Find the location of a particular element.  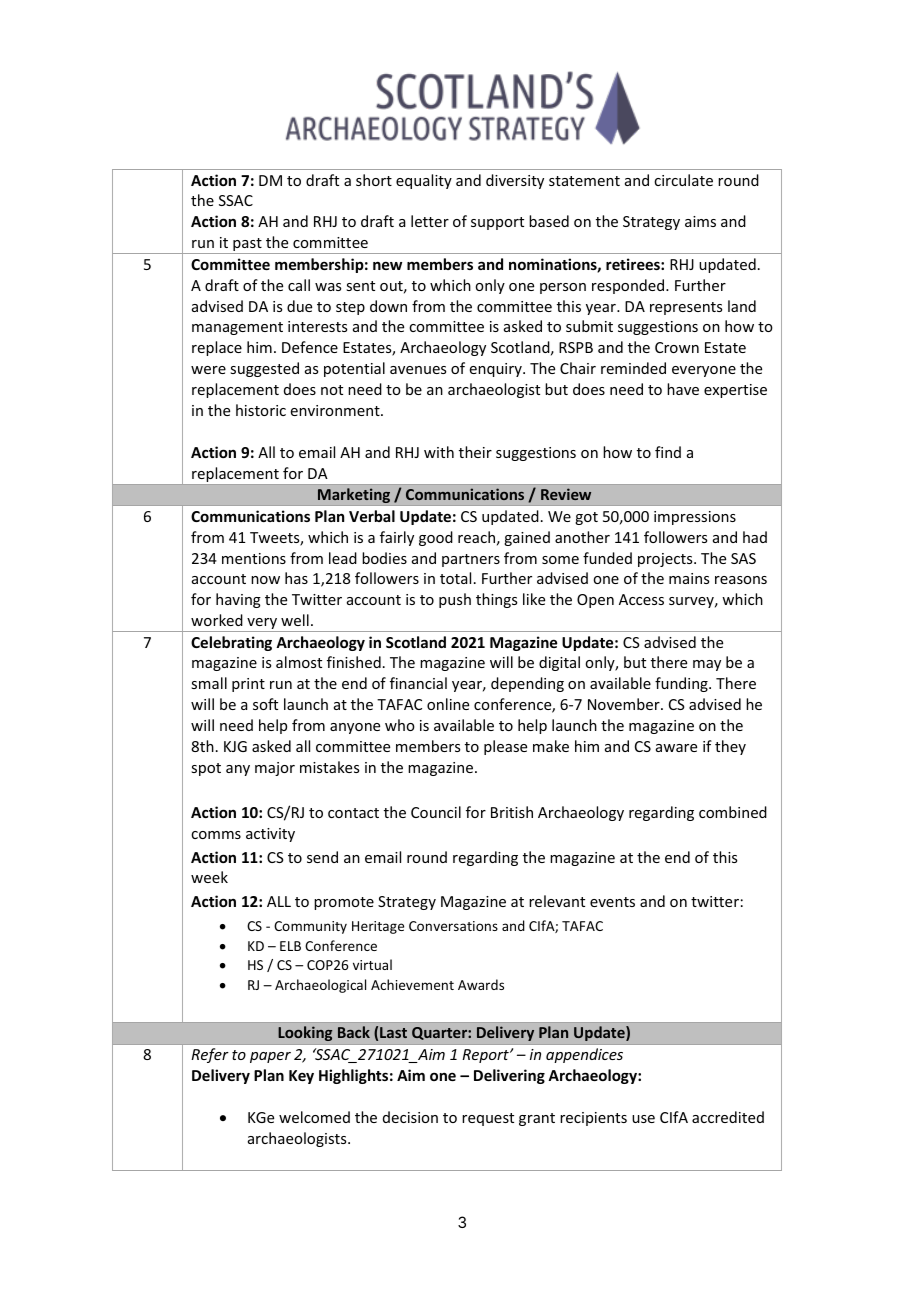

Key is located at coordinates (301, 1077).
